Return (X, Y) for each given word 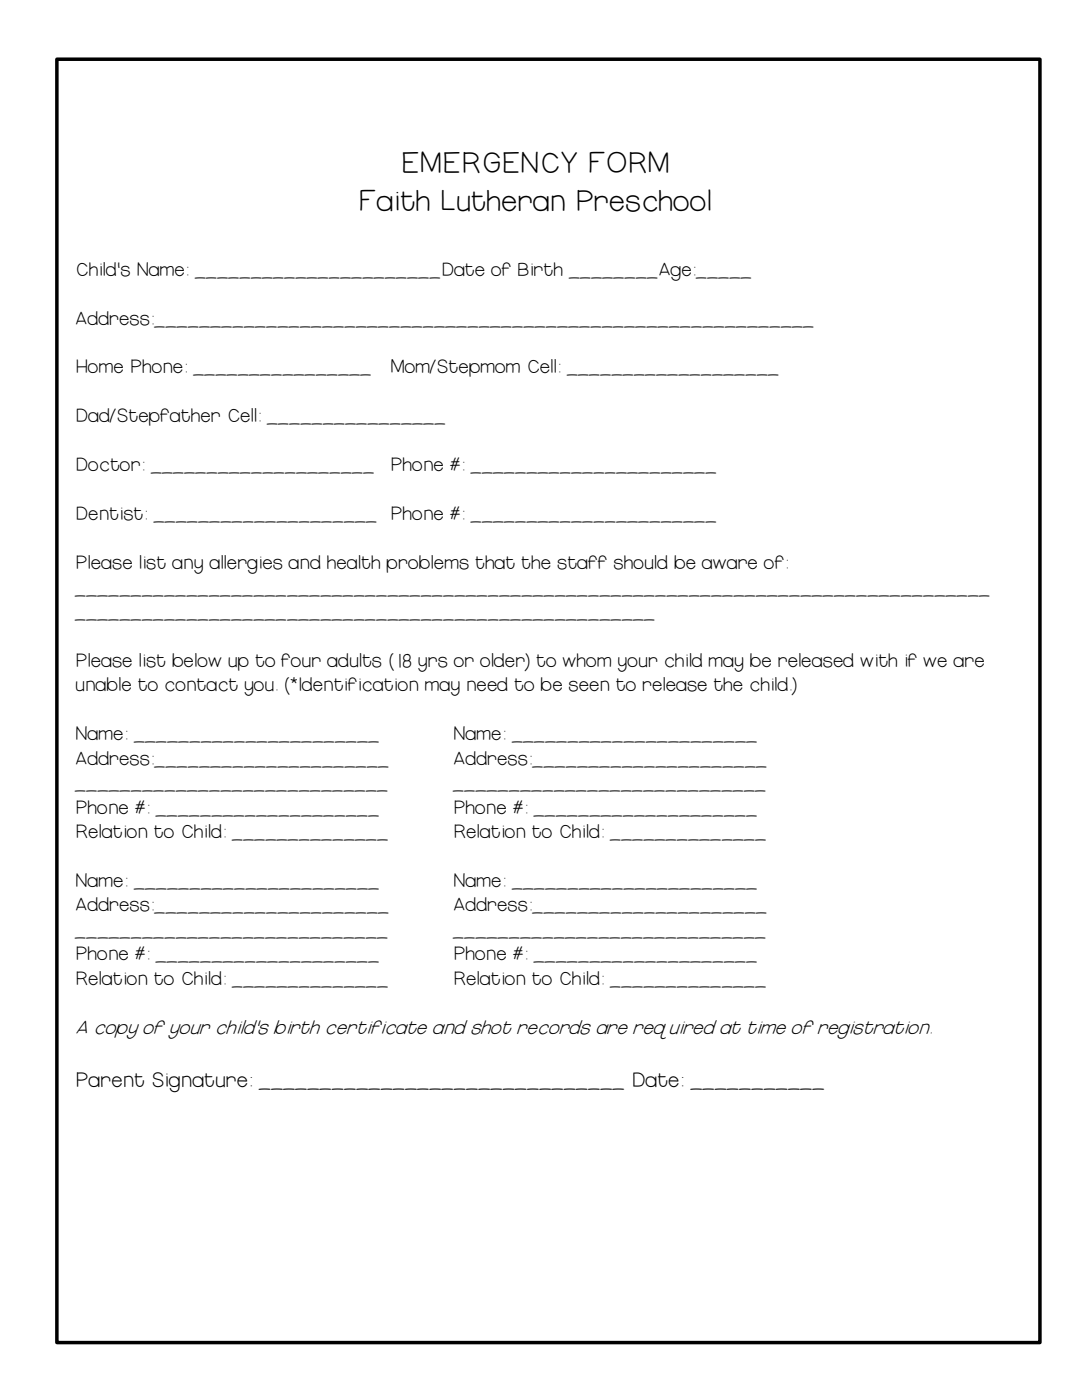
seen (589, 686)
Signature (199, 1082)
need (487, 684)
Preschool (644, 200)
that (495, 562)
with (878, 660)
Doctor (108, 464)
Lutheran (503, 201)
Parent (110, 1080)
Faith (395, 200)
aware (729, 564)
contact (201, 685)
